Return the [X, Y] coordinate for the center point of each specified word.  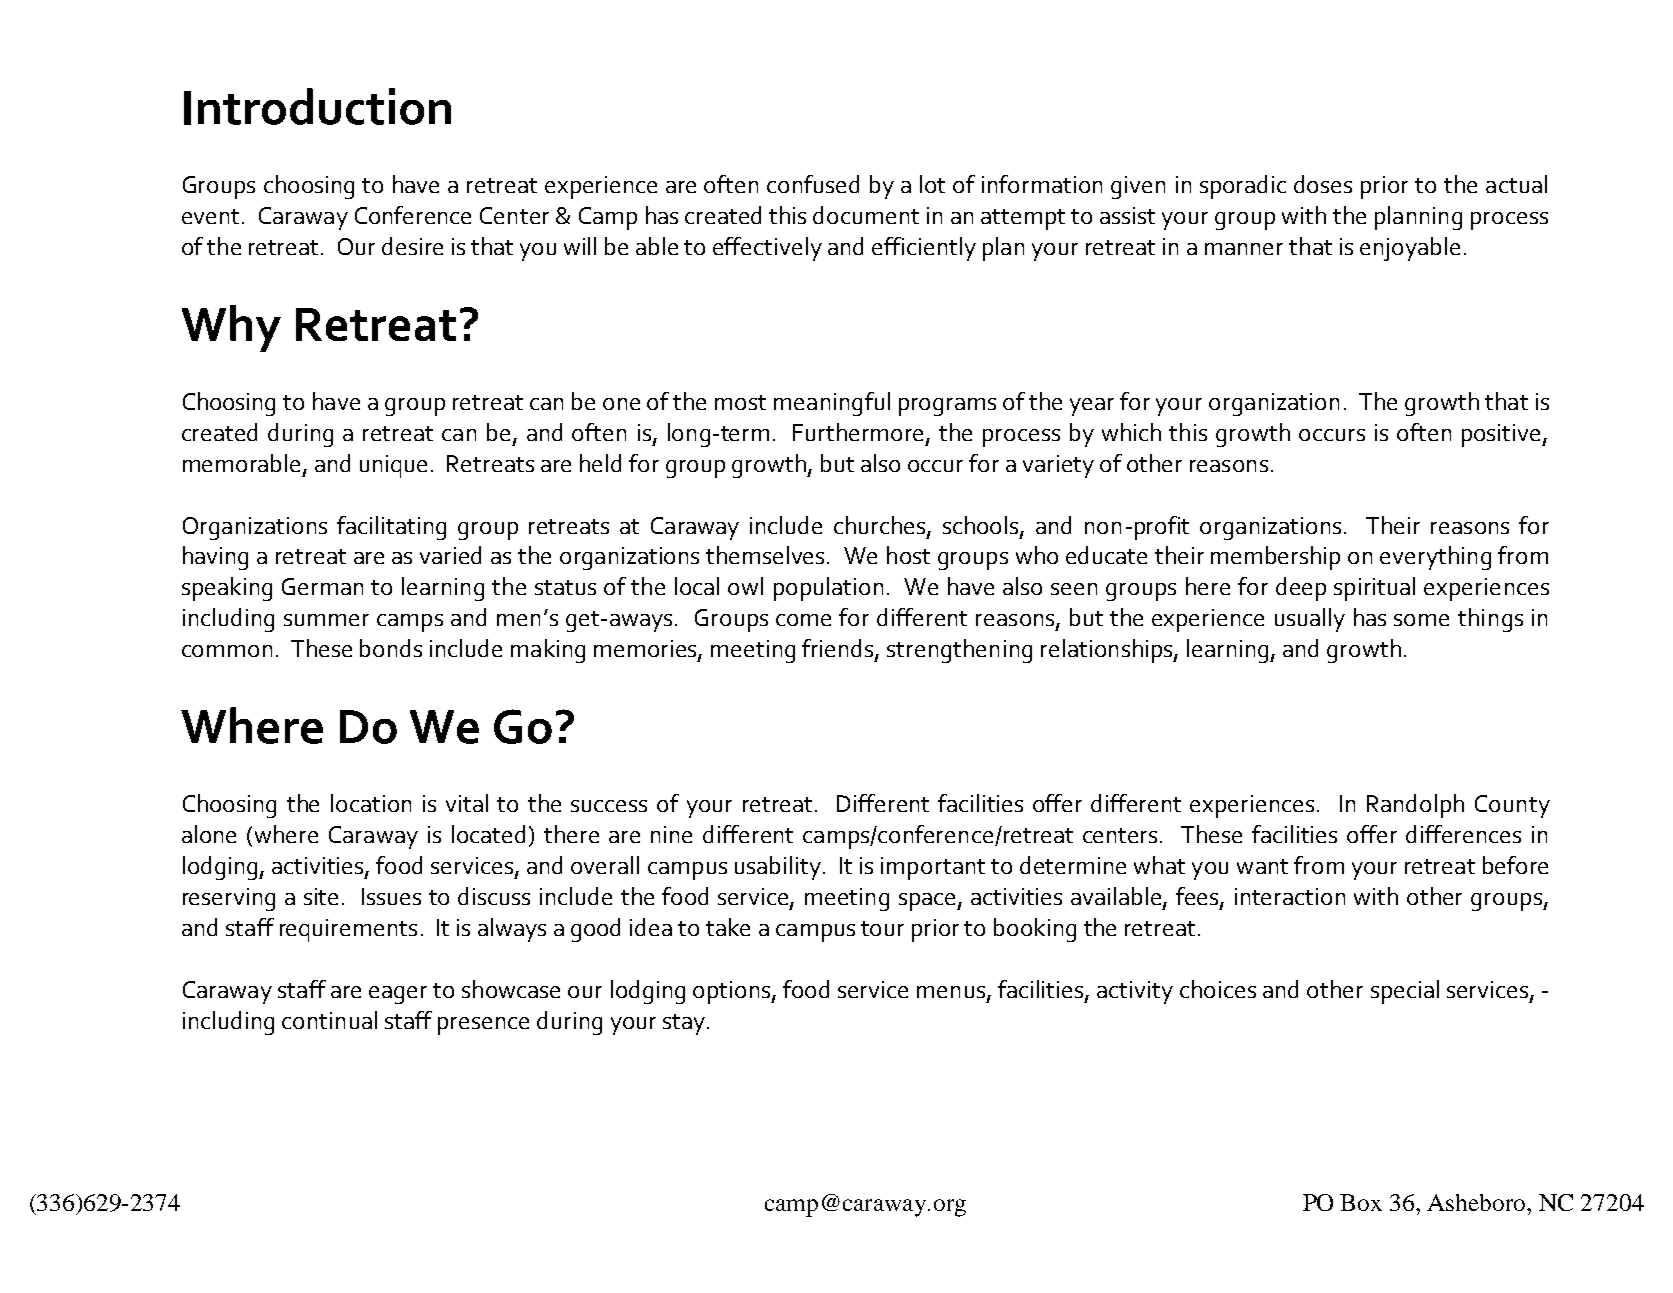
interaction [1290, 896]
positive [1502, 435]
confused [813, 184]
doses [1323, 184]
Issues [391, 896]
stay [684, 1024]
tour [882, 928]
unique [393, 466]
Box [1361, 1202]
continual [329, 1020]
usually [1310, 620]
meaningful [832, 404]
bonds [391, 648]
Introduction [317, 106]
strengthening [959, 651]
